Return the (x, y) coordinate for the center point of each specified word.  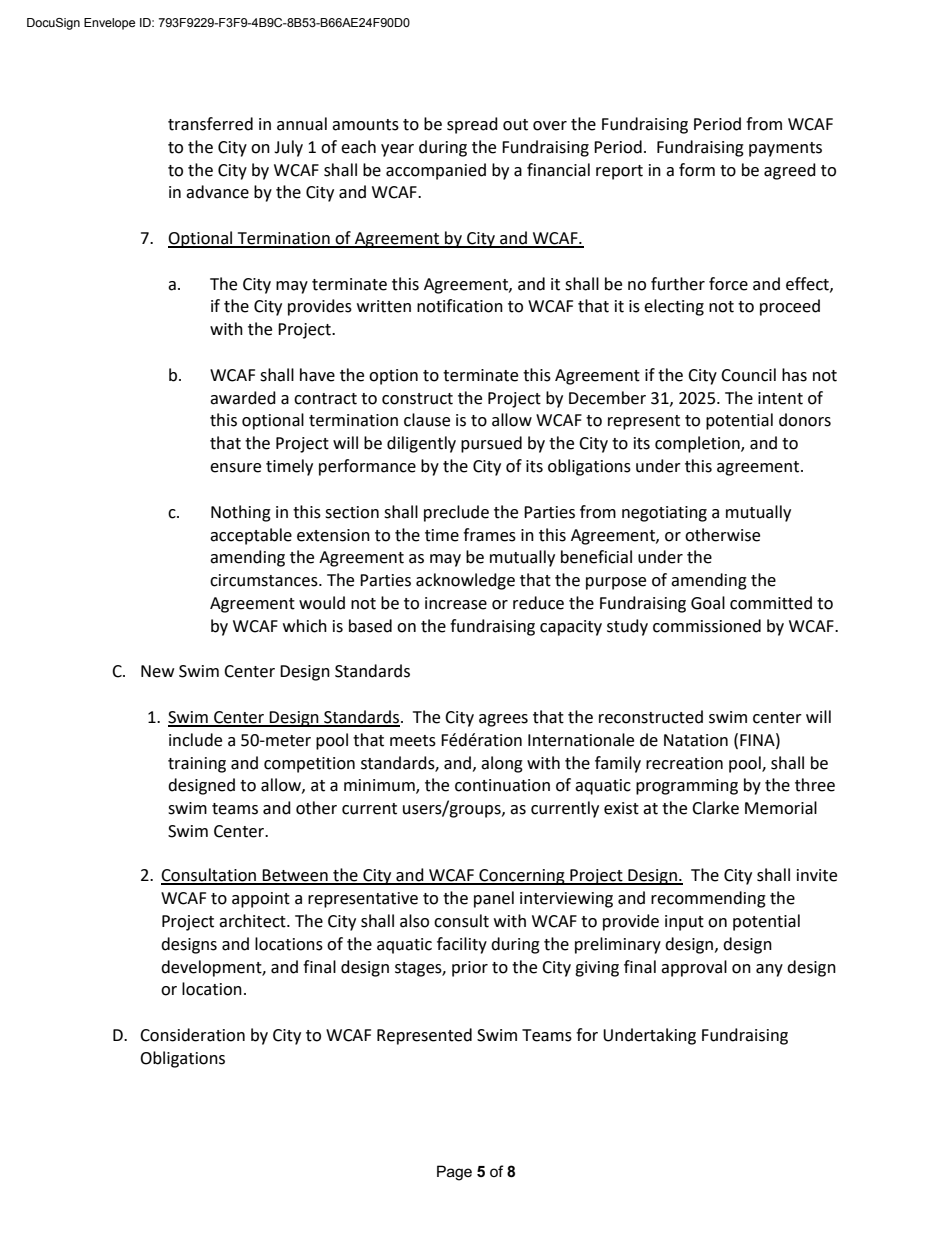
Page (454, 1173)
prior (470, 969)
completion (698, 444)
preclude (456, 513)
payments (785, 149)
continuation (502, 785)
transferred (210, 124)
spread (472, 125)
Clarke (715, 808)
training (197, 765)
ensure (235, 468)
